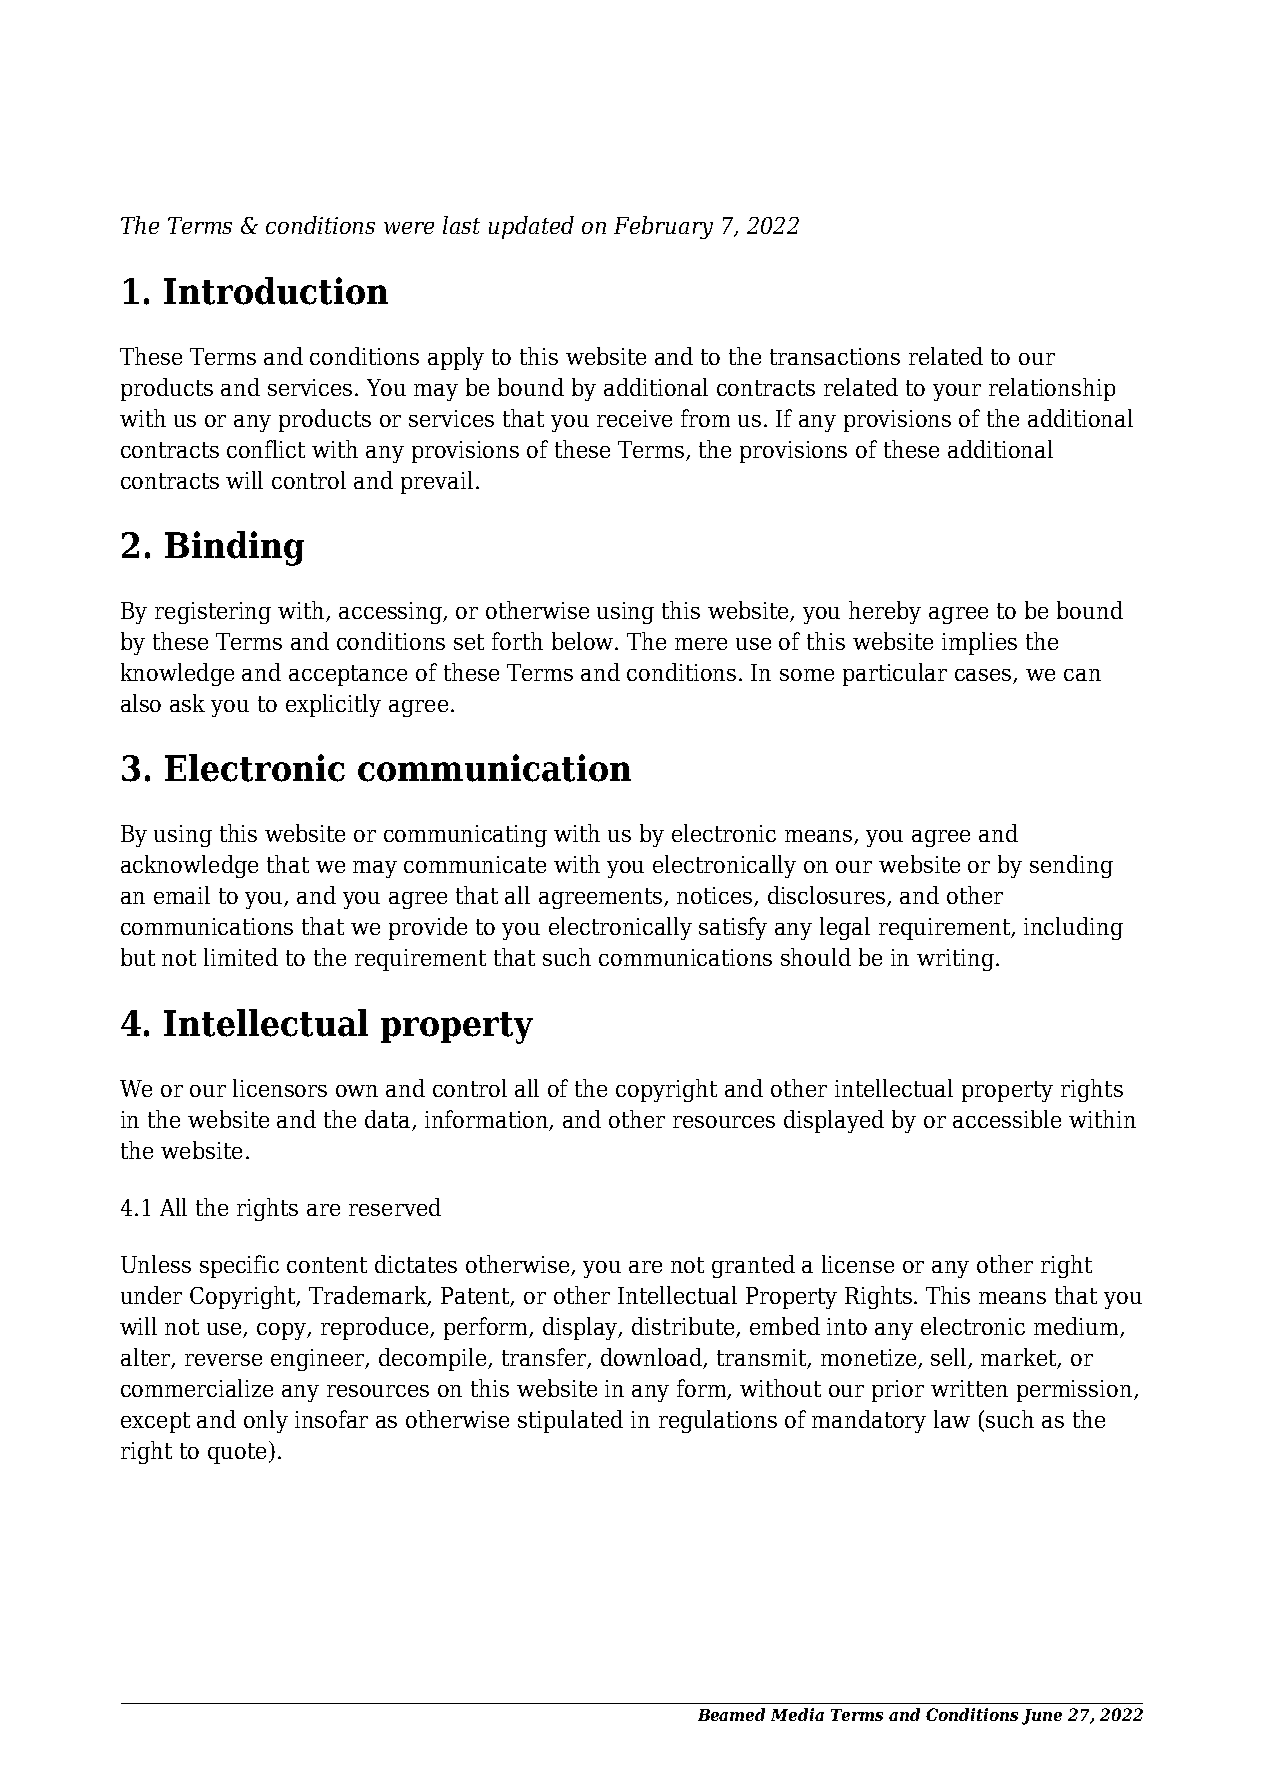  What do you see at coordinates (213, 613) in the image?
I see `registering` at bounding box center [213, 613].
